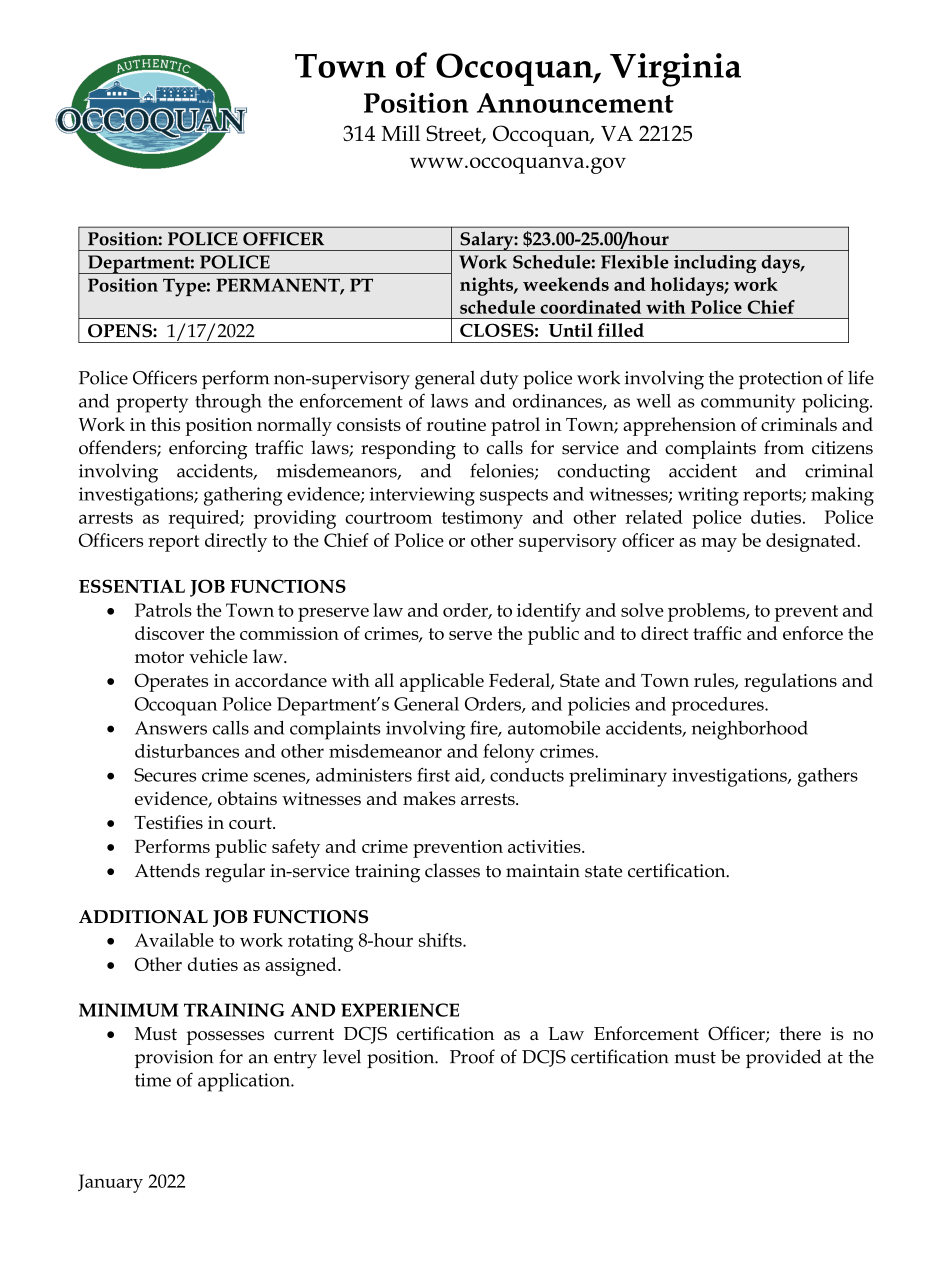 The width and height of the image is (952, 1272). I want to click on Mill, so click(400, 133).
